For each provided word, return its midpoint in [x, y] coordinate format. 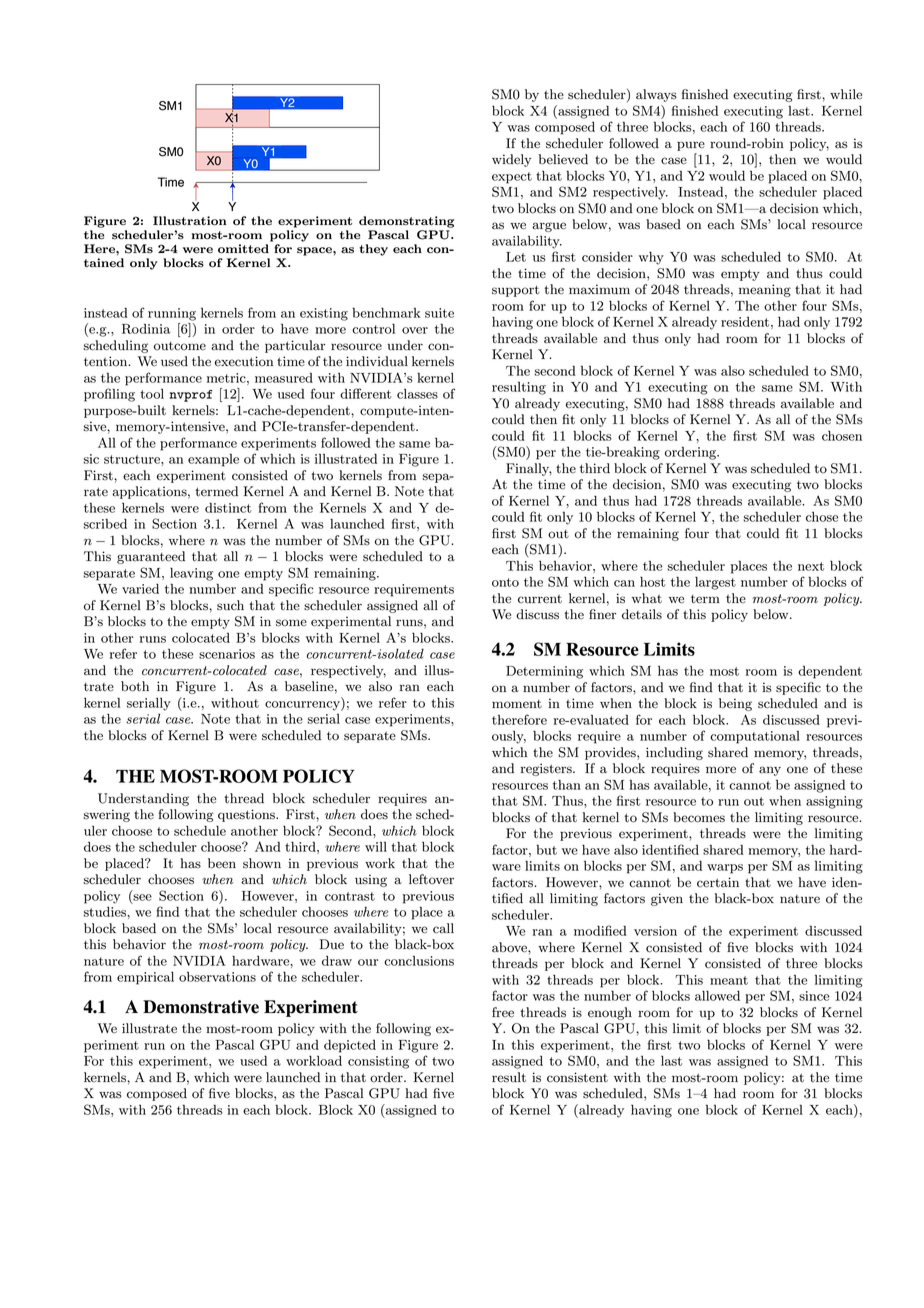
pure [691, 146]
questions [247, 815]
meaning [765, 290]
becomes [699, 817]
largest [715, 583]
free [503, 1012]
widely [511, 160]
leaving [191, 574]
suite [439, 313]
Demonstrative [201, 1007]
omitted [243, 249]
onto [505, 582]
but [546, 849]
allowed [717, 996]
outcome [180, 346]
